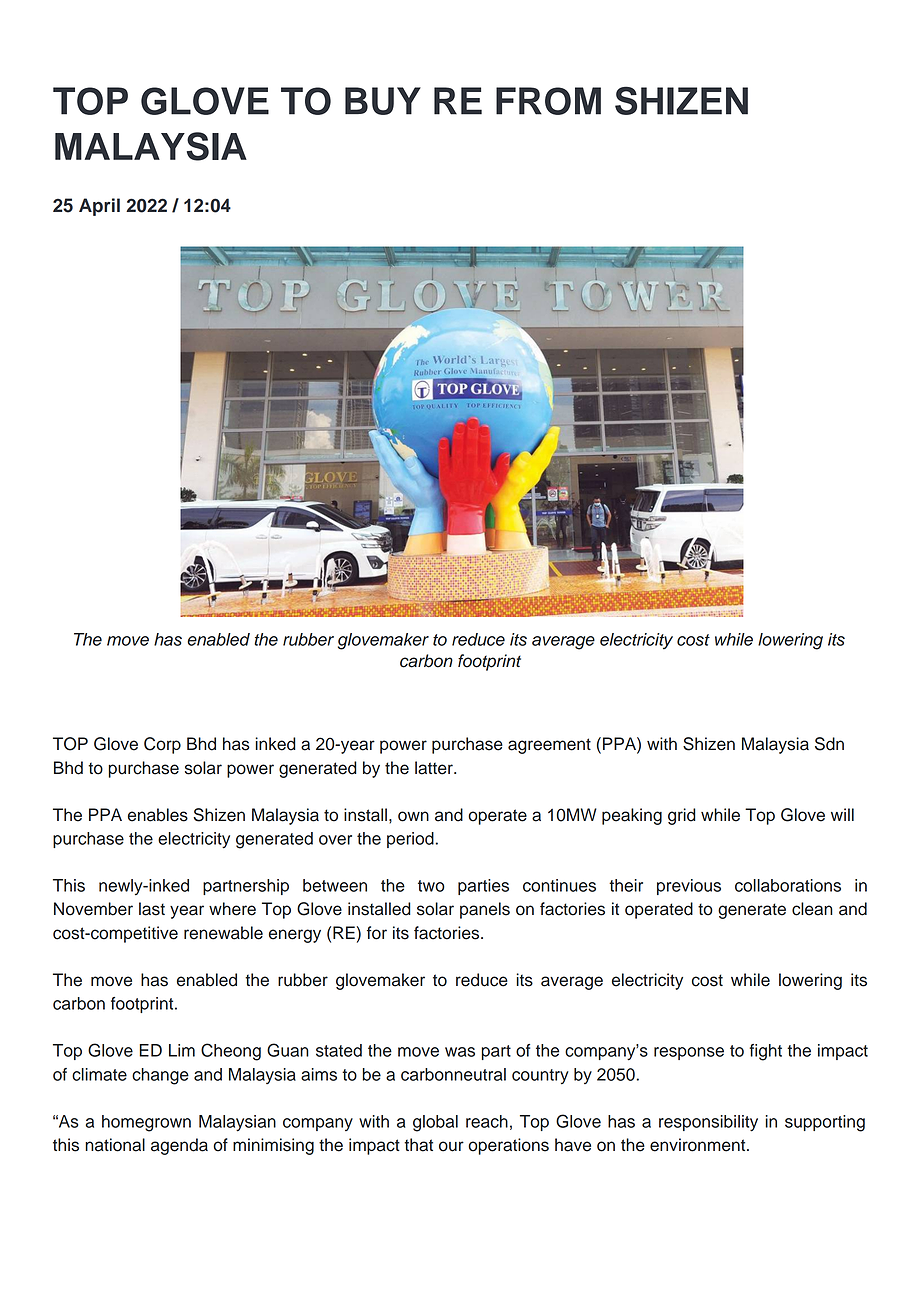  I want to click on grid, so click(682, 816).
